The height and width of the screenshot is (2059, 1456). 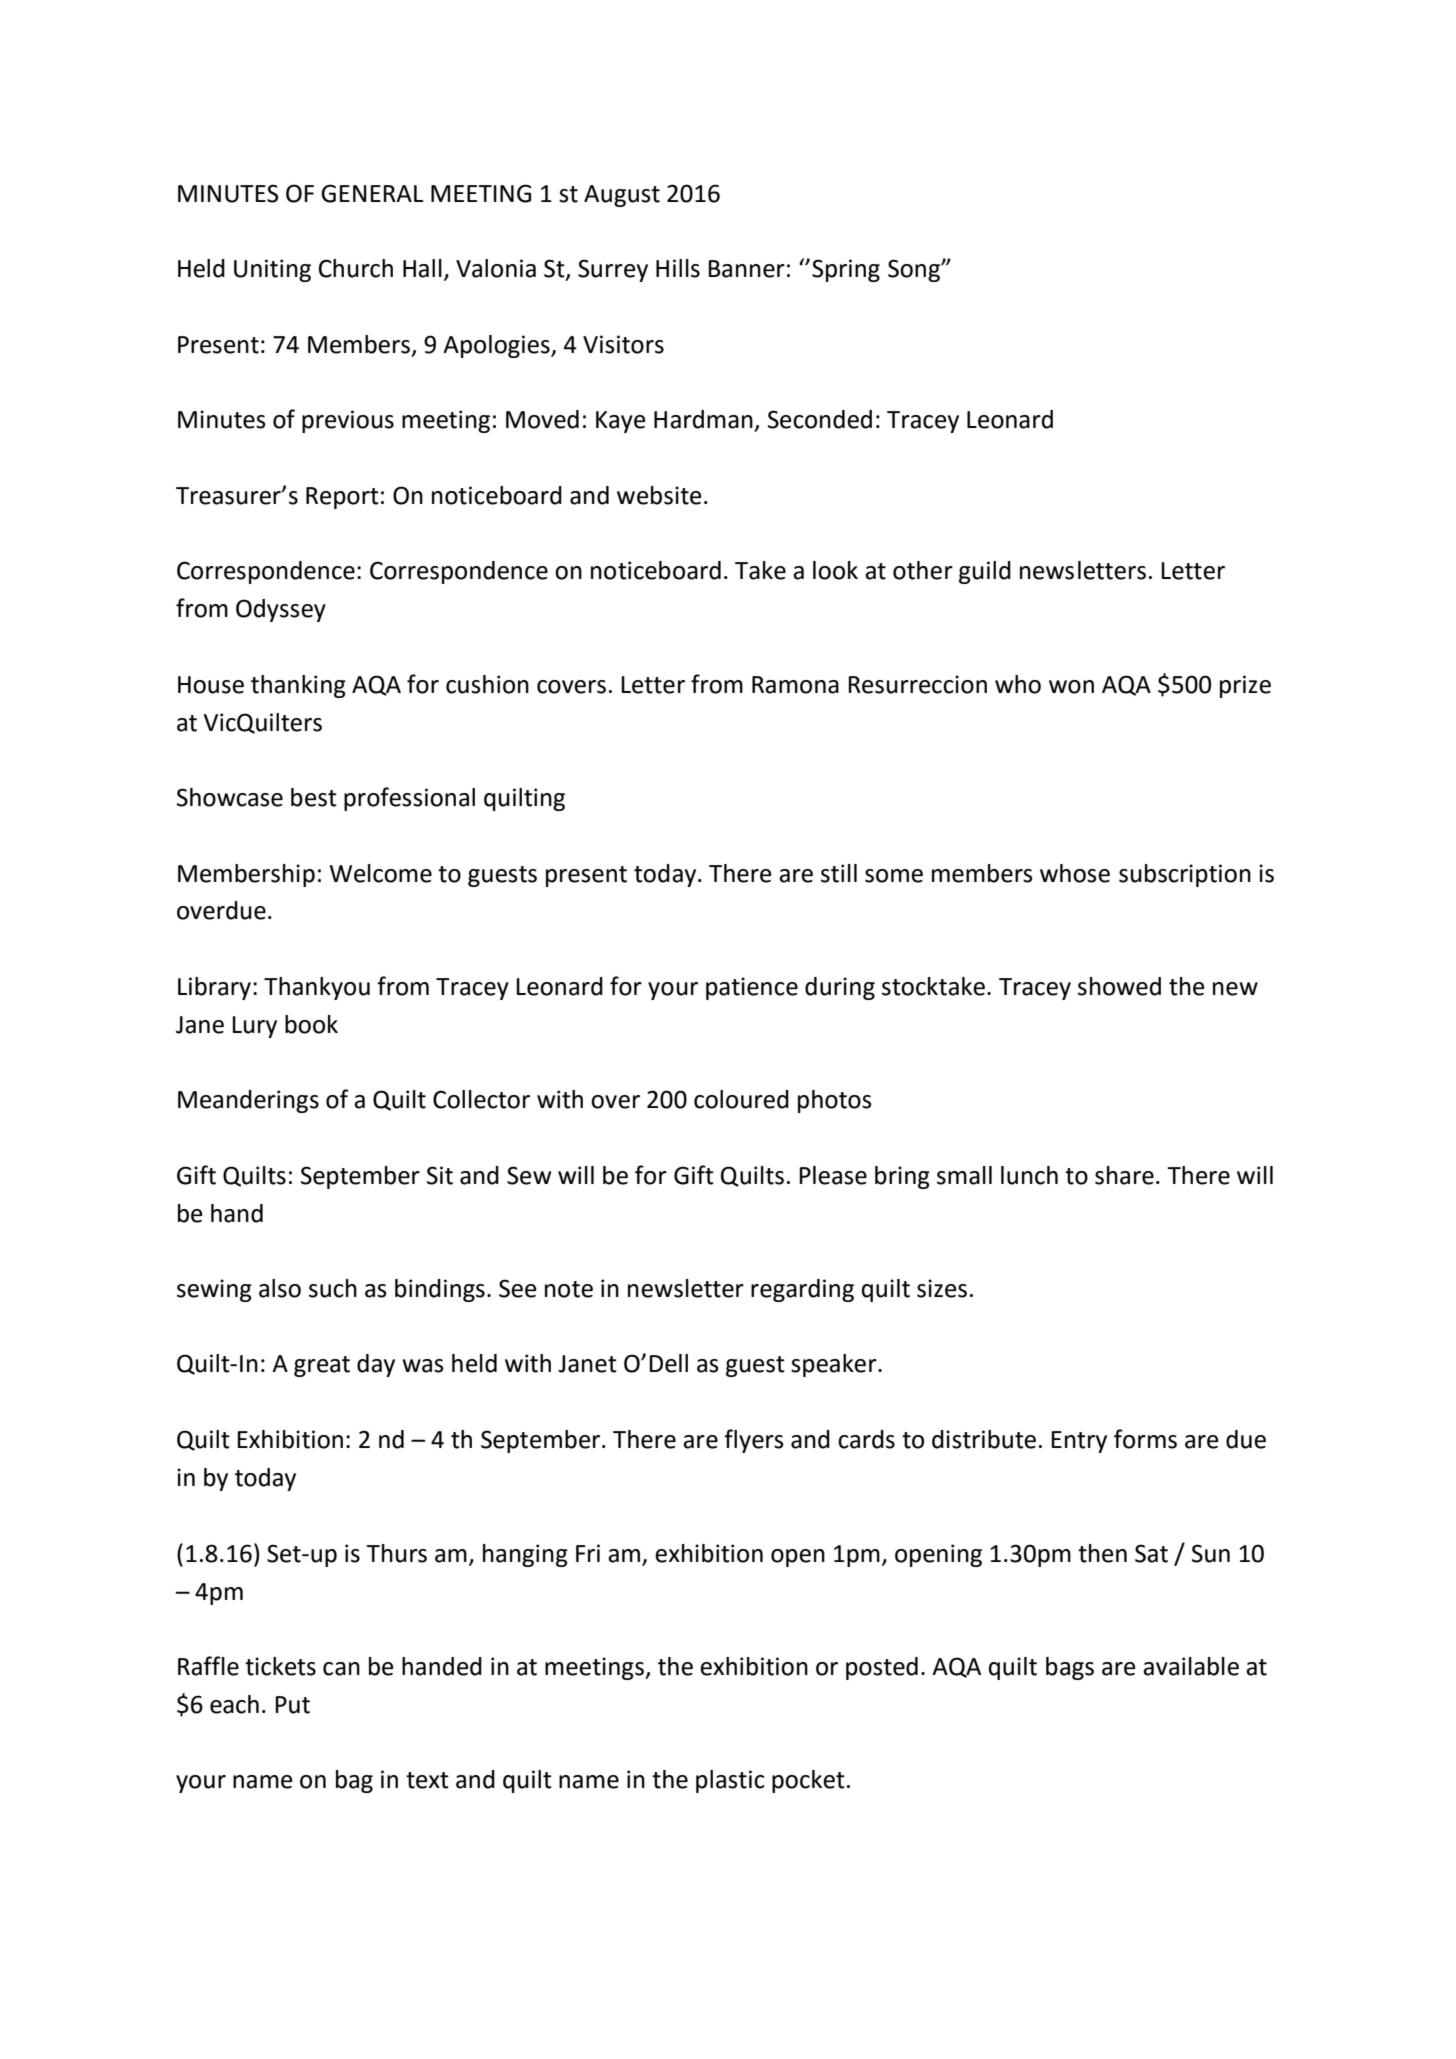 What do you see at coordinates (915, 270) in the screenshot?
I see `Song` at bounding box center [915, 270].
